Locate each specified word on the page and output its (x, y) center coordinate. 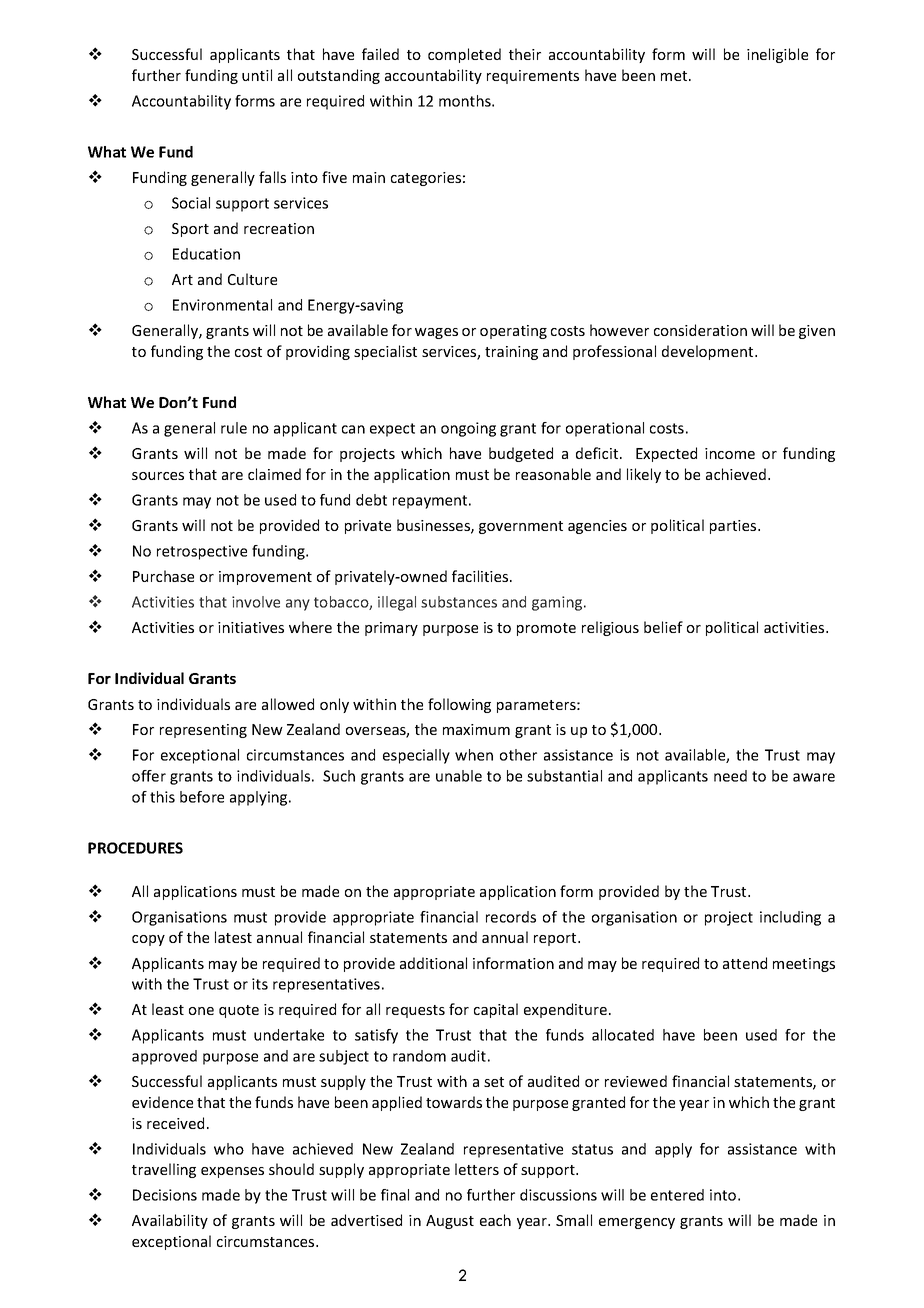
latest (233, 937)
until (257, 75)
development (709, 352)
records (511, 917)
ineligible (777, 55)
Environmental (222, 305)
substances (459, 602)
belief (663, 627)
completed (464, 55)
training (511, 353)
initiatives (251, 627)
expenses (232, 1172)
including (790, 918)
